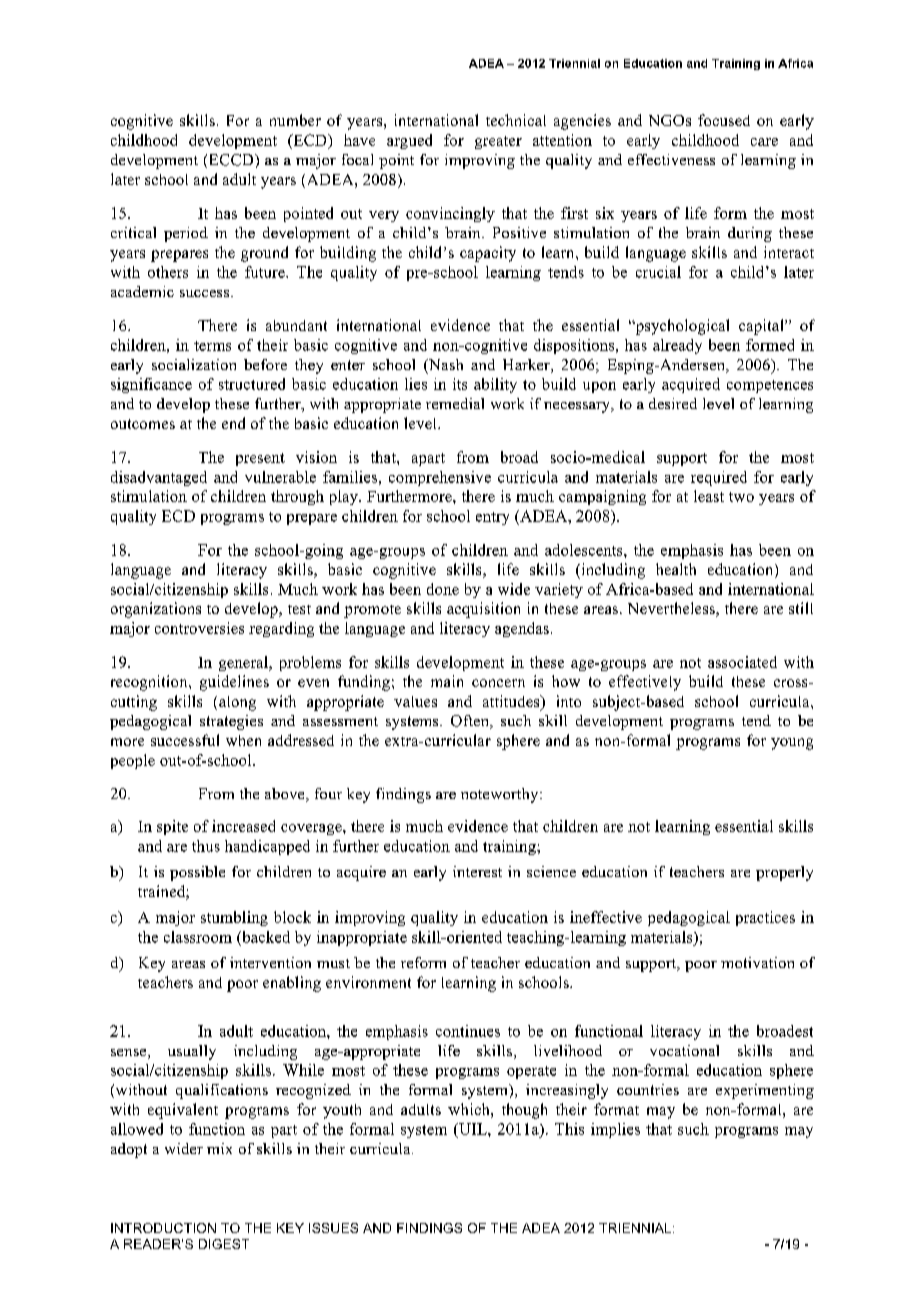 The height and width of the screenshot is (1308, 924). I want to click on DIGEST, so click(224, 1244).
